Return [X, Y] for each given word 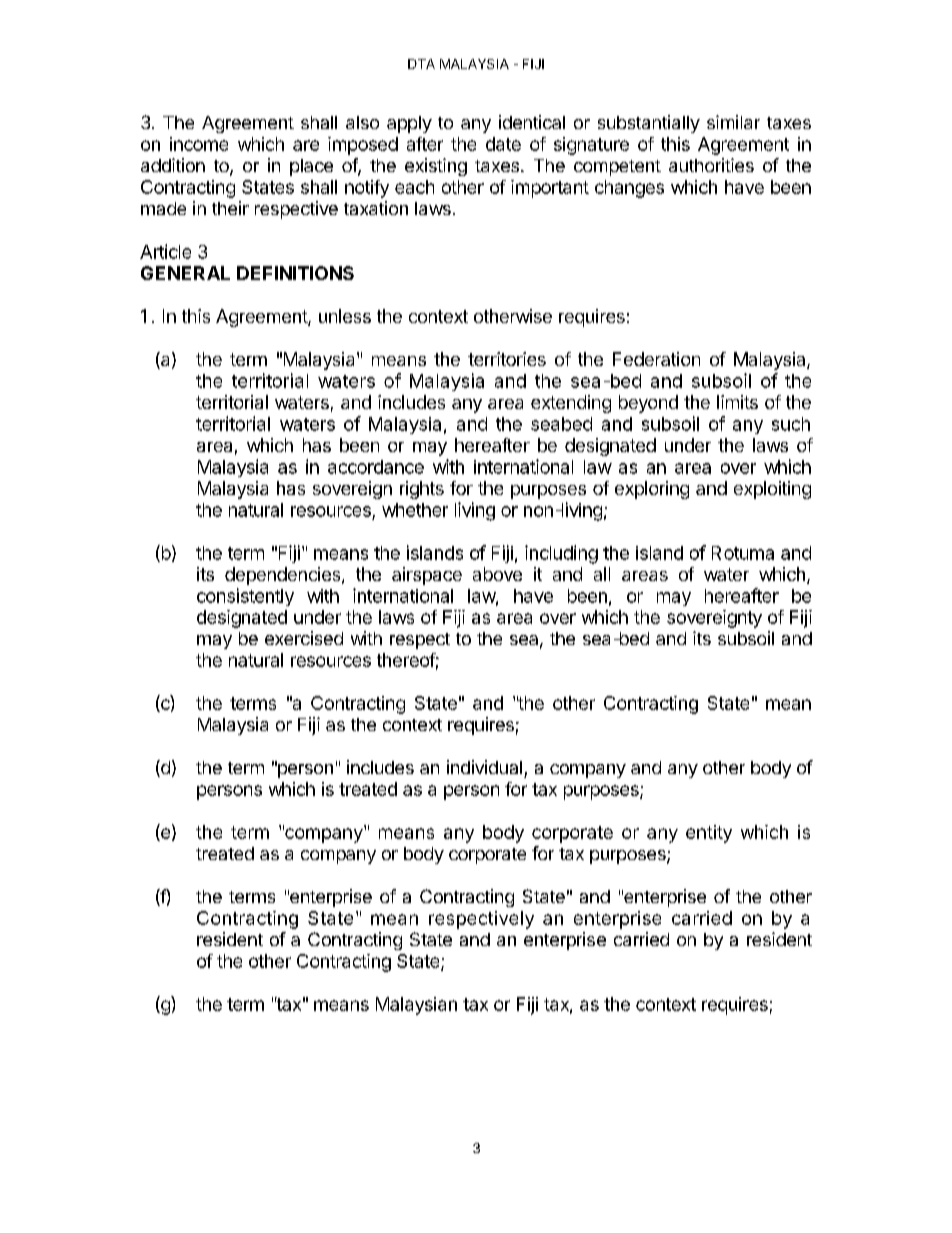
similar [733, 122]
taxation [376, 208]
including [561, 554]
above [497, 574]
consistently [245, 597]
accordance [376, 467]
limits [737, 402]
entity [709, 834]
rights [422, 490]
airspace [427, 576]
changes [629, 189]
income [199, 144]
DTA [421, 64]
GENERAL [185, 273]
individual [484, 767]
